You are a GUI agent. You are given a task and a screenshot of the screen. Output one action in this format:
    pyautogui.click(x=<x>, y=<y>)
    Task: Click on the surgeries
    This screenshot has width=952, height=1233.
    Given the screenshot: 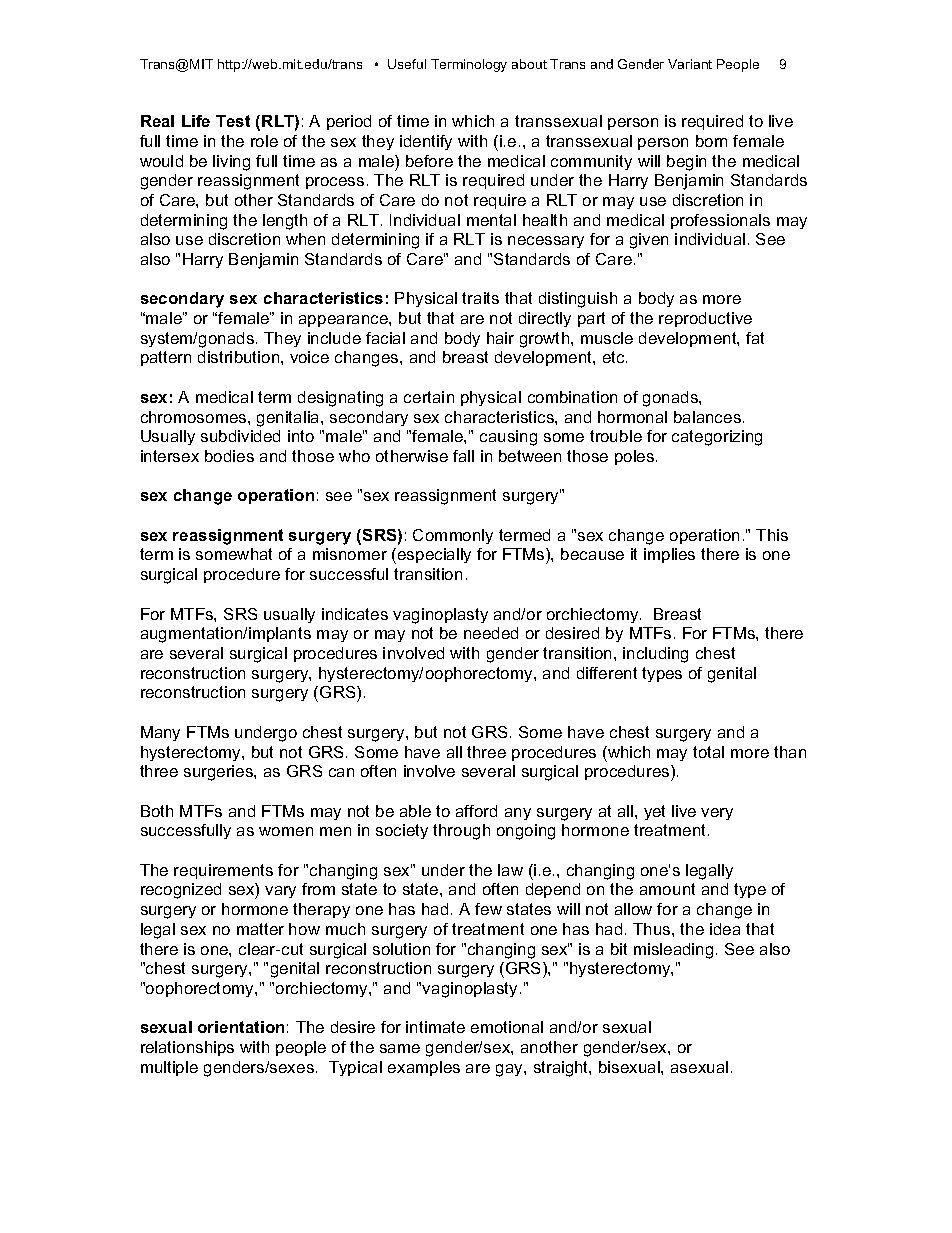 What is the action you would take?
    pyautogui.click(x=219, y=773)
